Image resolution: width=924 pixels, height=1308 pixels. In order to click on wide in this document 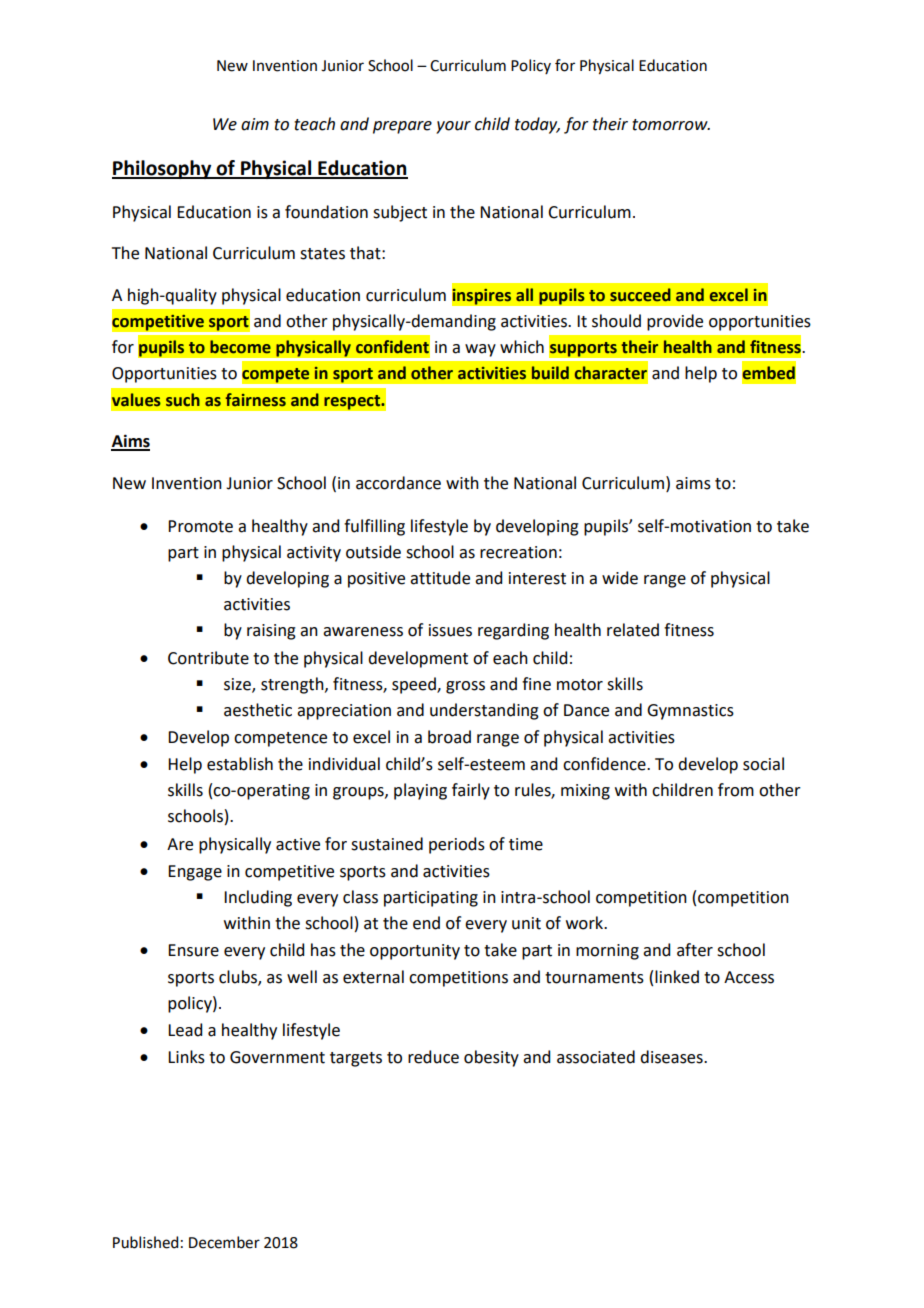, I will do `click(620, 578)`.
